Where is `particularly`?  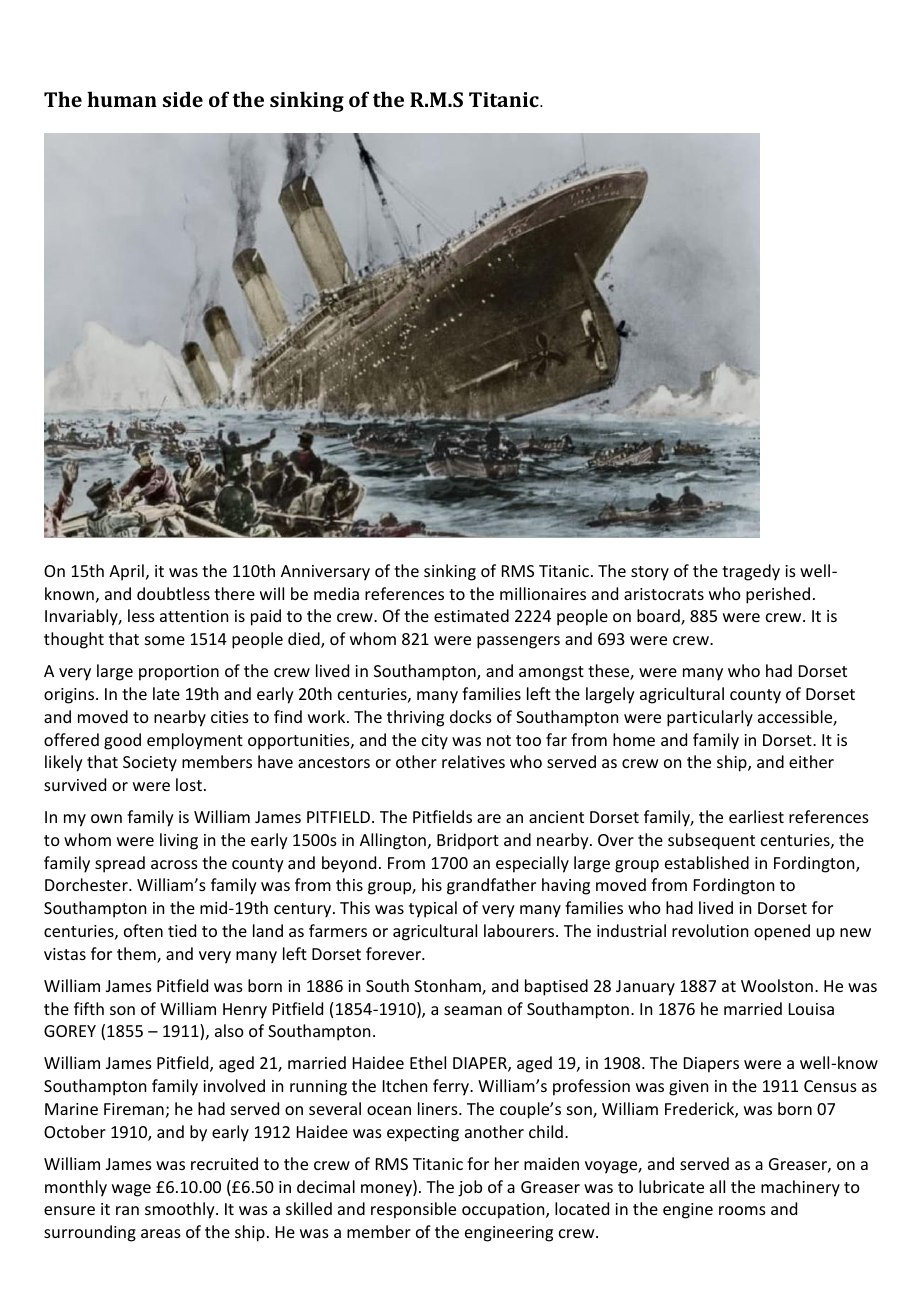 particularly is located at coordinates (710, 718).
